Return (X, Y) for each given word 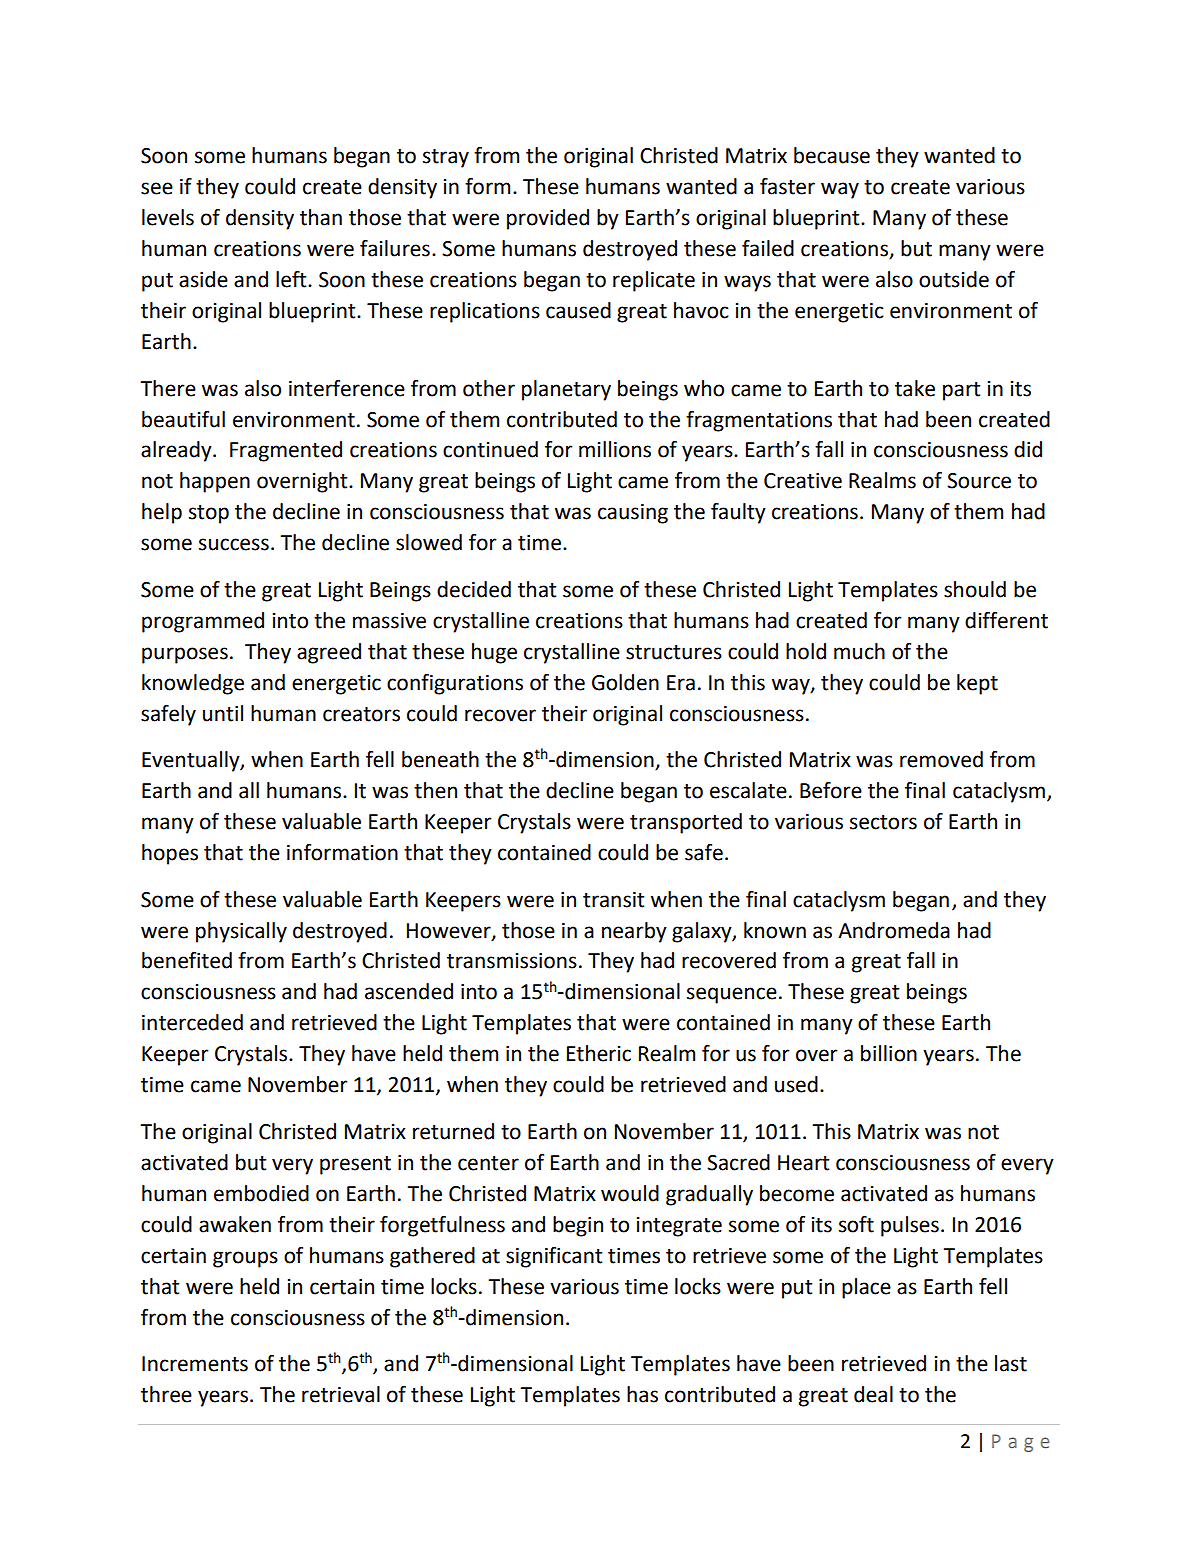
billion (889, 1053)
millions (615, 449)
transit (613, 900)
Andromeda (894, 930)
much (859, 651)
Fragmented (286, 451)
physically (241, 932)
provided (548, 219)
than (321, 217)
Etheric (599, 1053)
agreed (329, 653)
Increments (195, 1364)
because (832, 155)
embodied (261, 1193)
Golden (625, 682)
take (915, 388)
